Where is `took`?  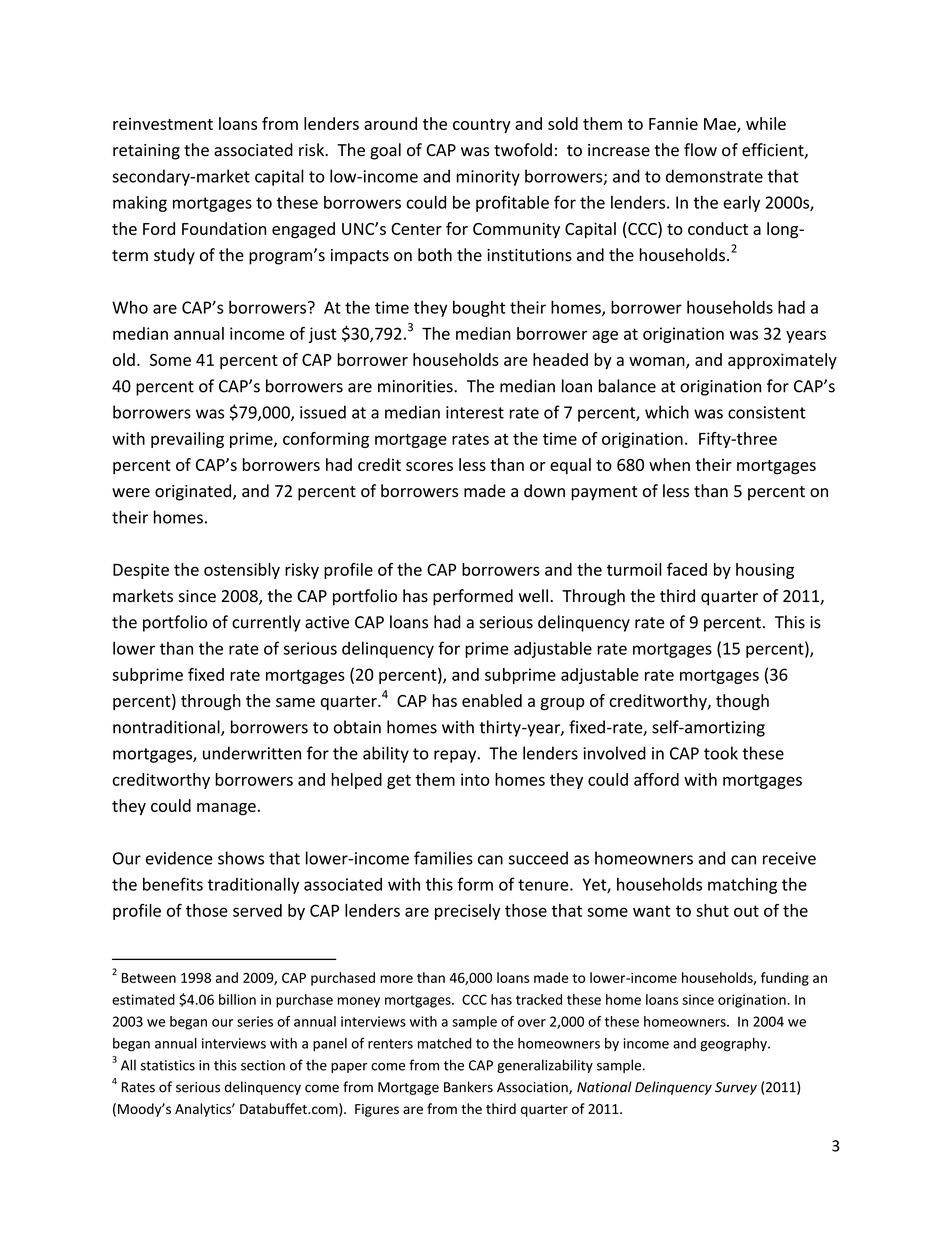
took is located at coordinates (721, 753).
